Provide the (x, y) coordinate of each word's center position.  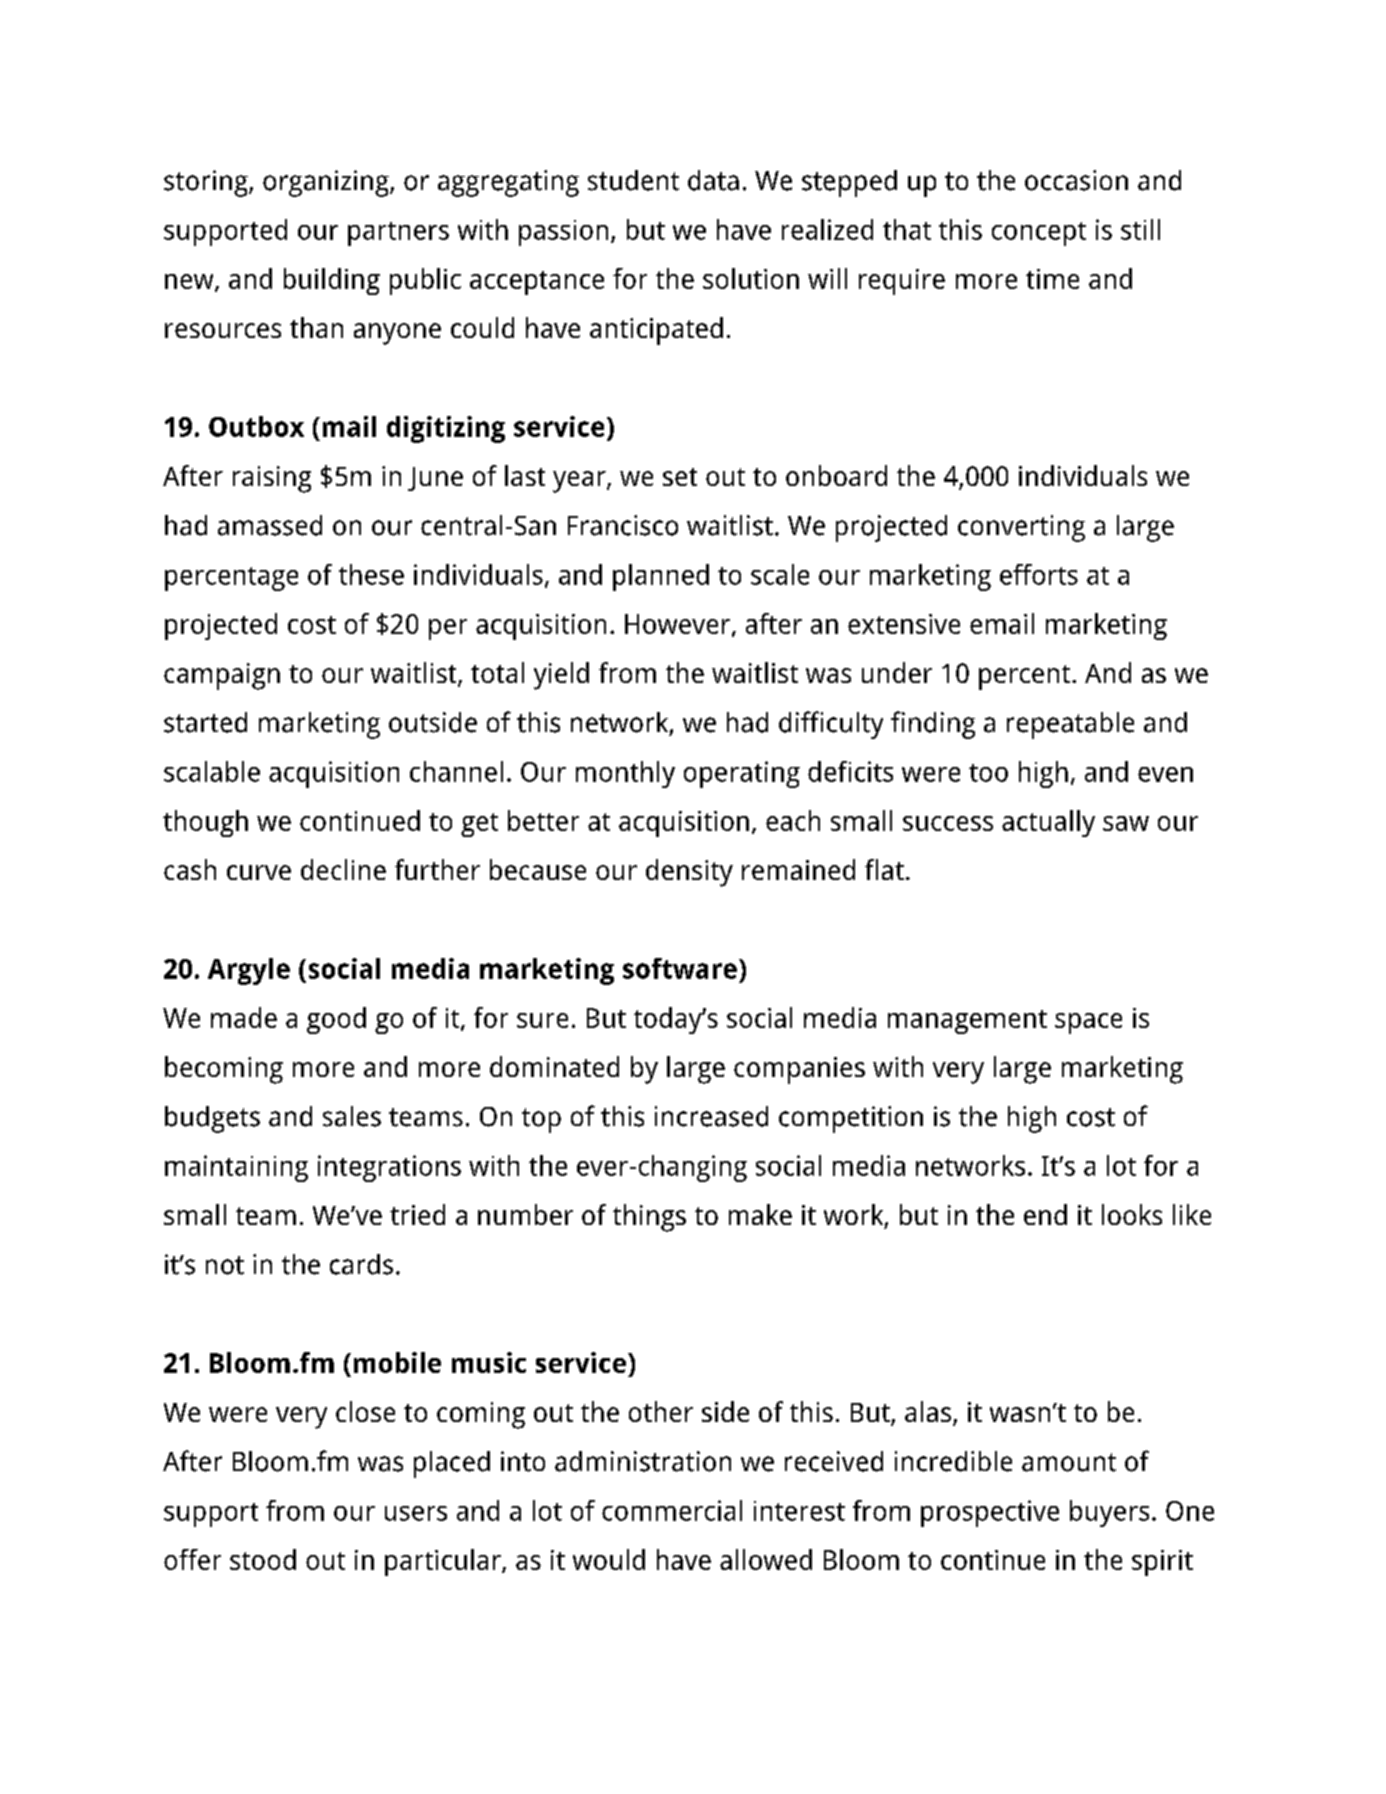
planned (661, 577)
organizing (327, 183)
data (713, 180)
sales (352, 1116)
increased (711, 1116)
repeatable (1070, 725)
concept (1039, 234)
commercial (672, 1510)
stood (263, 1559)
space (1088, 1023)
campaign (222, 676)
